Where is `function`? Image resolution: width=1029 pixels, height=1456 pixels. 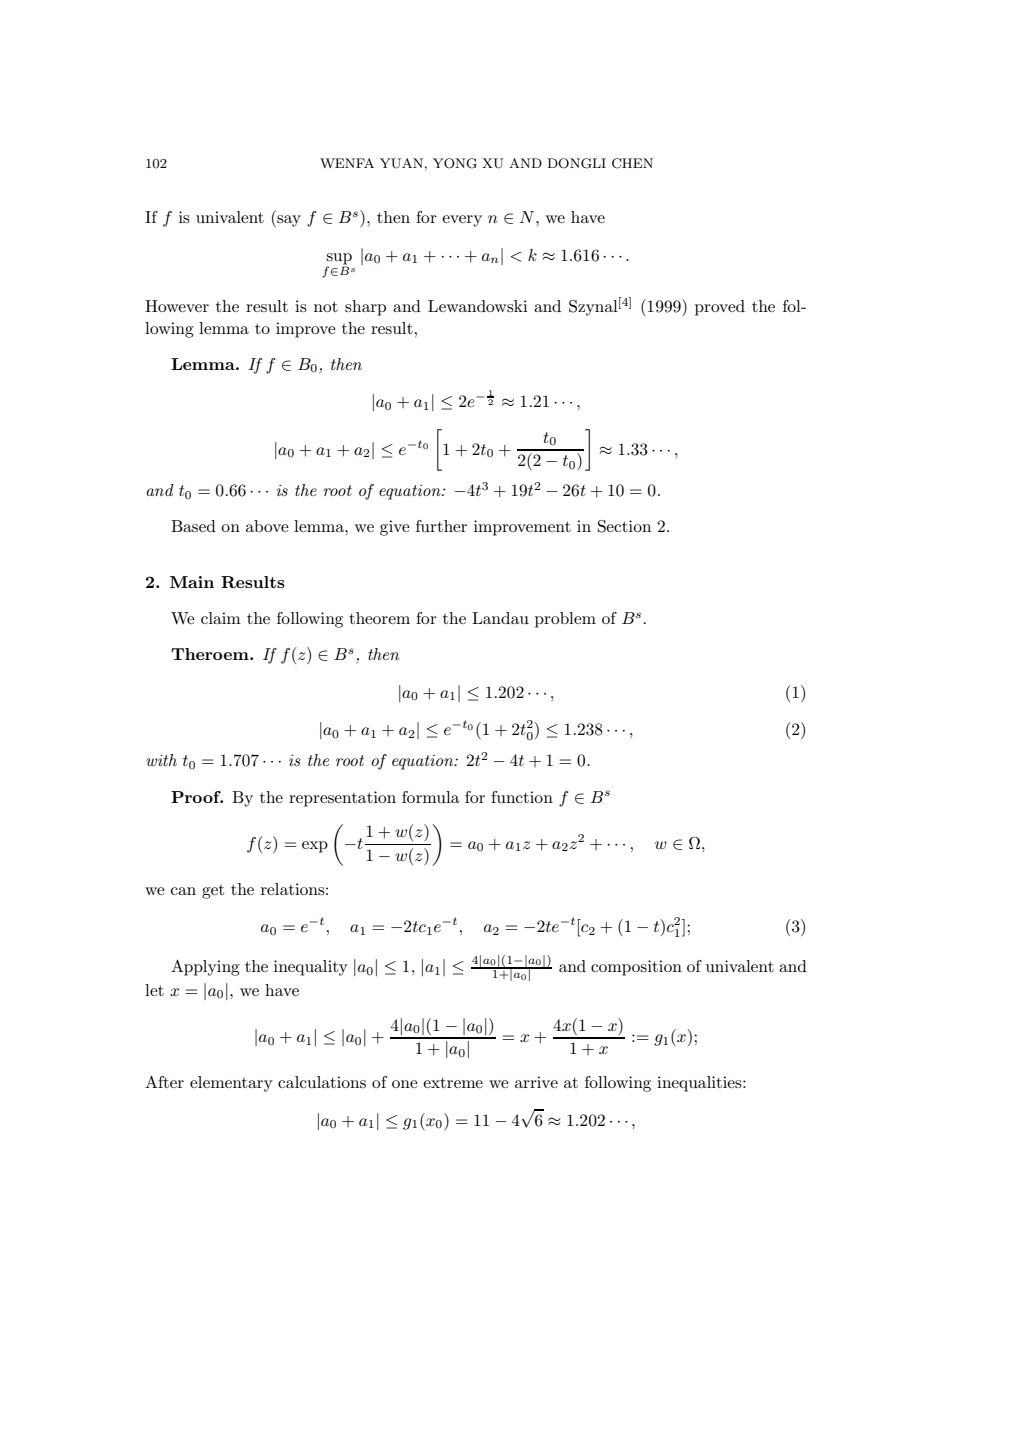 function is located at coordinates (522, 797).
